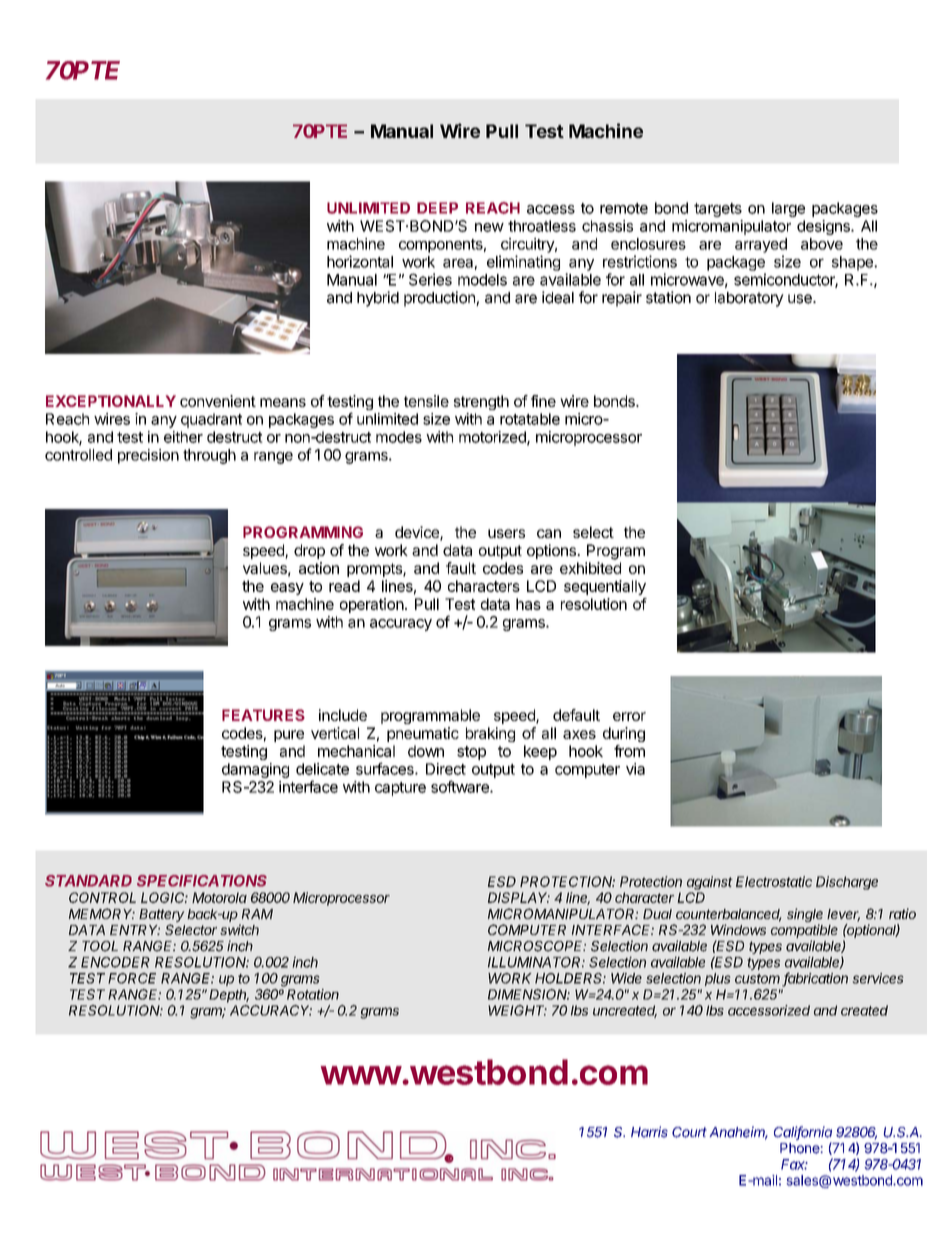 The image size is (952, 1233). I want to click on horizontal, so click(360, 261).
